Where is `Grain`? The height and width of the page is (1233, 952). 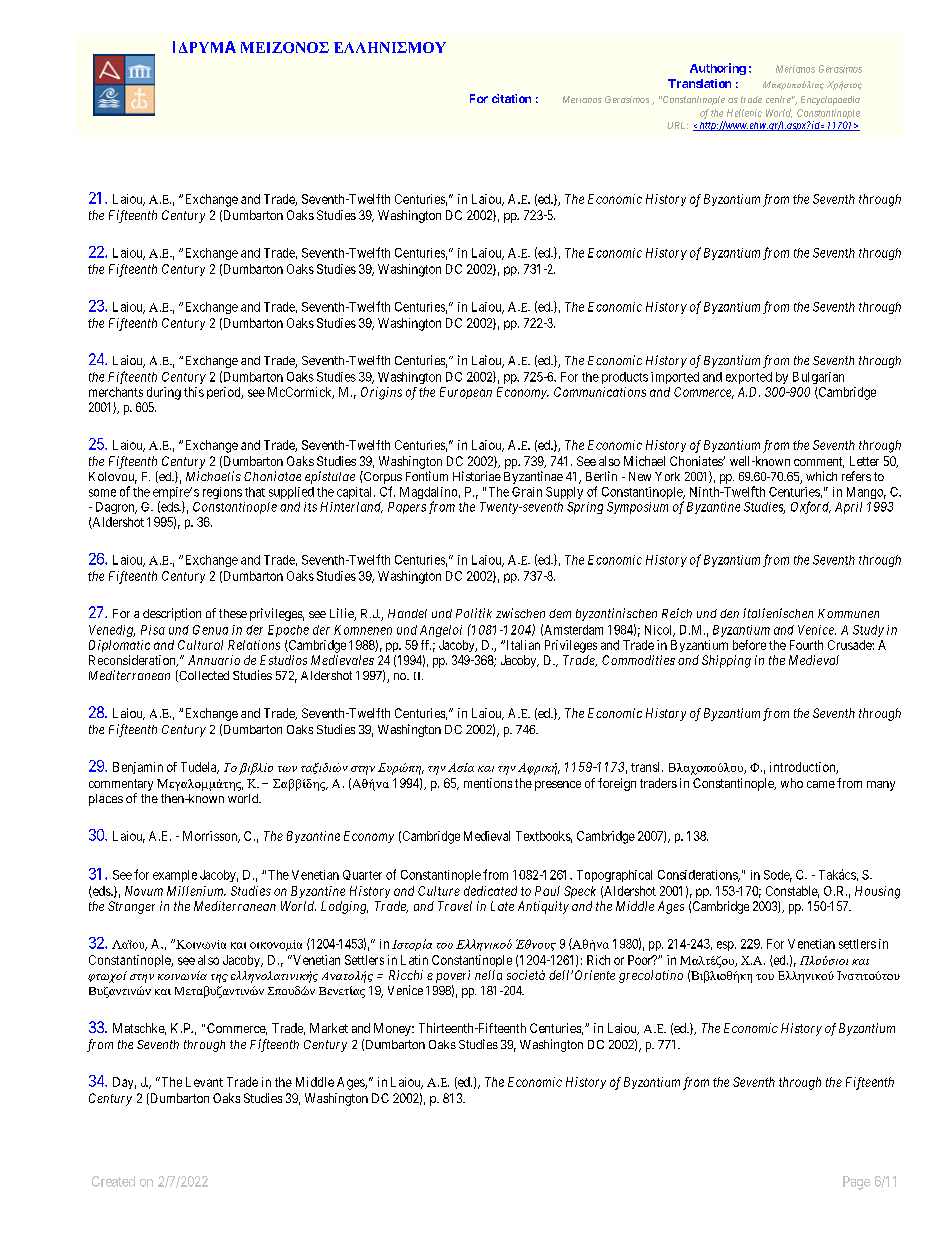
Grain is located at coordinates (527, 492).
